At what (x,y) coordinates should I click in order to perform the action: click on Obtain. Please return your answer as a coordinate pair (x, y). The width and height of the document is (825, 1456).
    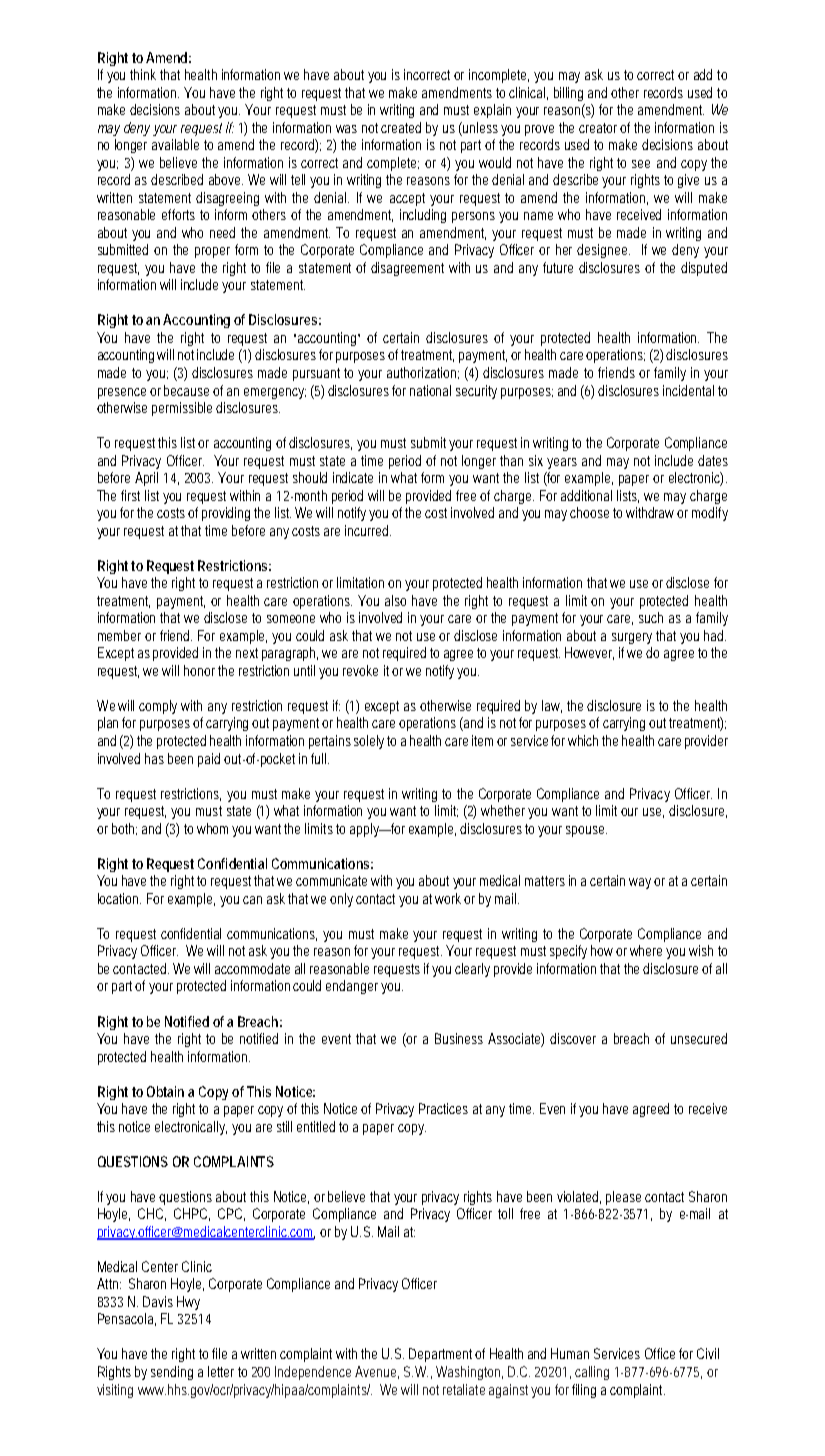
    Looking at the image, I should click on (165, 1091).
